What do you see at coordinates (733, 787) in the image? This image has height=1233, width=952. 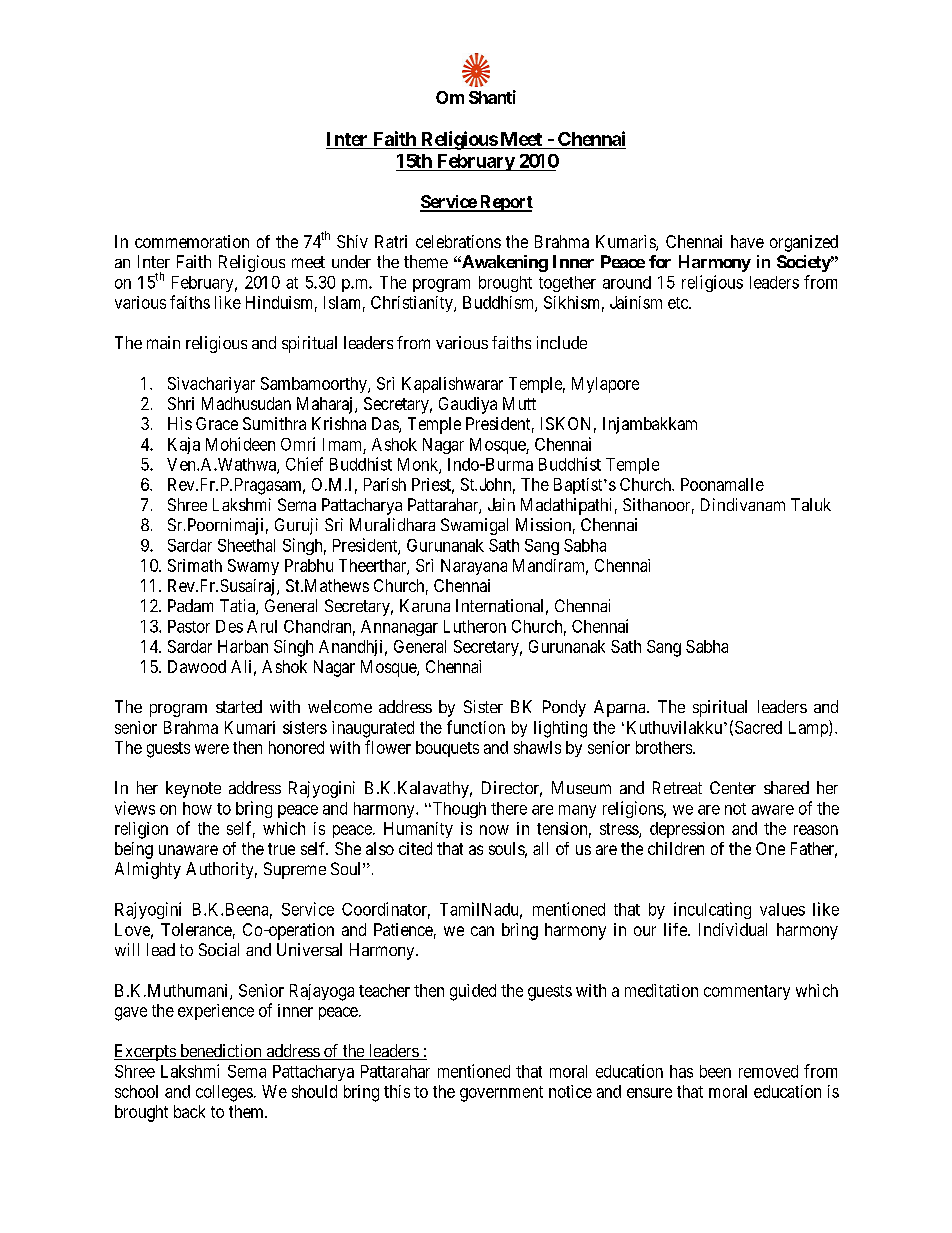 I see `Center` at bounding box center [733, 787].
